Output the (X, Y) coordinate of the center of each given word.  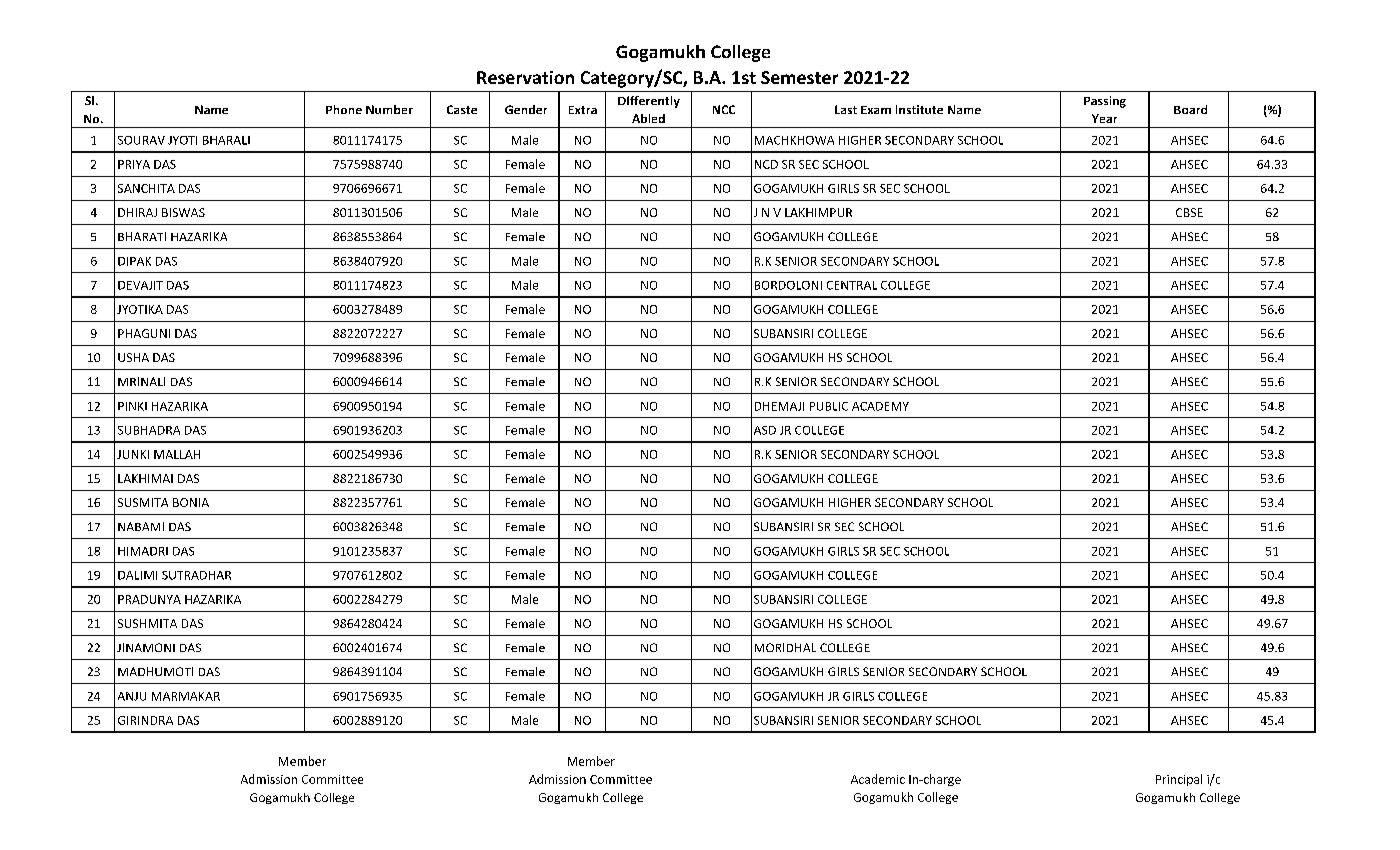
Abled (648, 118)
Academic (878, 779)
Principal (1179, 780)
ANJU (132, 696)
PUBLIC (829, 406)
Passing (1105, 102)
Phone (344, 109)
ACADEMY (880, 406)
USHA (133, 357)
